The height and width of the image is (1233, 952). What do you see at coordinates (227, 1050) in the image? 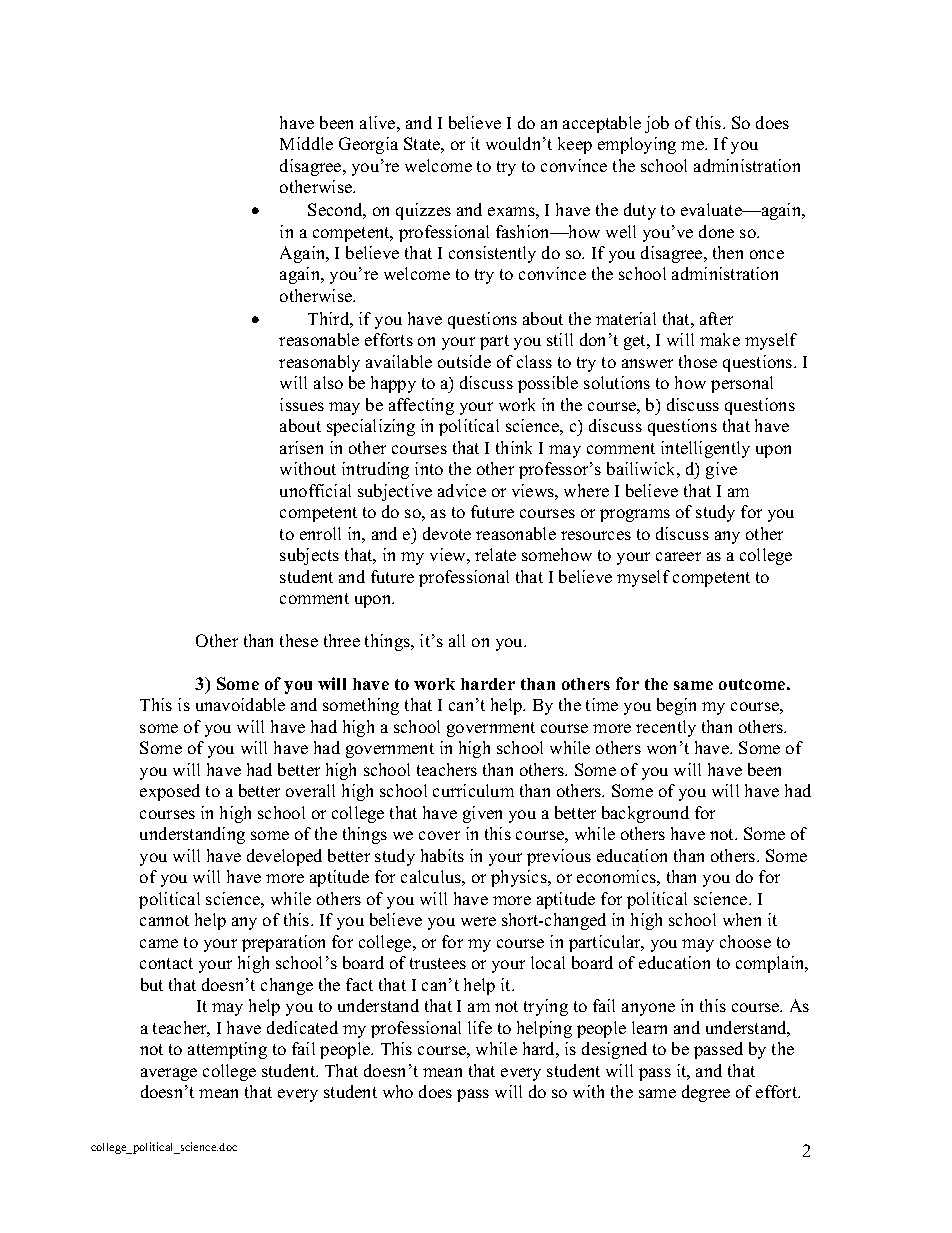
I see `attempting` at bounding box center [227, 1050].
